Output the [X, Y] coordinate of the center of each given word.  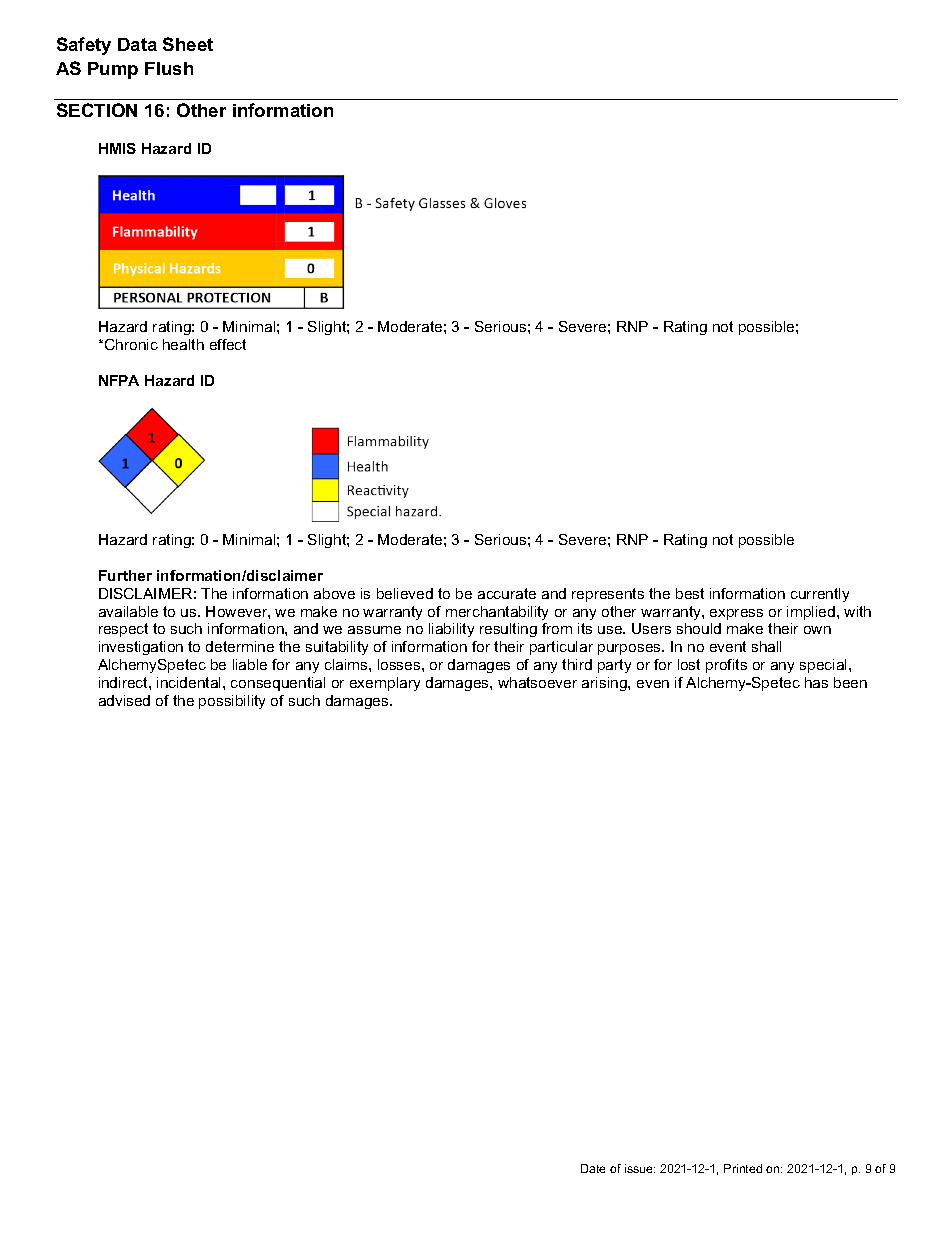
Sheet [188, 44]
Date [593, 1168]
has [816, 682]
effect [228, 344]
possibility [232, 702]
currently [820, 595]
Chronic [131, 344]
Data [137, 44]
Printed [743, 1168]
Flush [169, 68]
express [736, 614]
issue [640, 1168]
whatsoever [537, 682]
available [128, 611]
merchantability [497, 613]
